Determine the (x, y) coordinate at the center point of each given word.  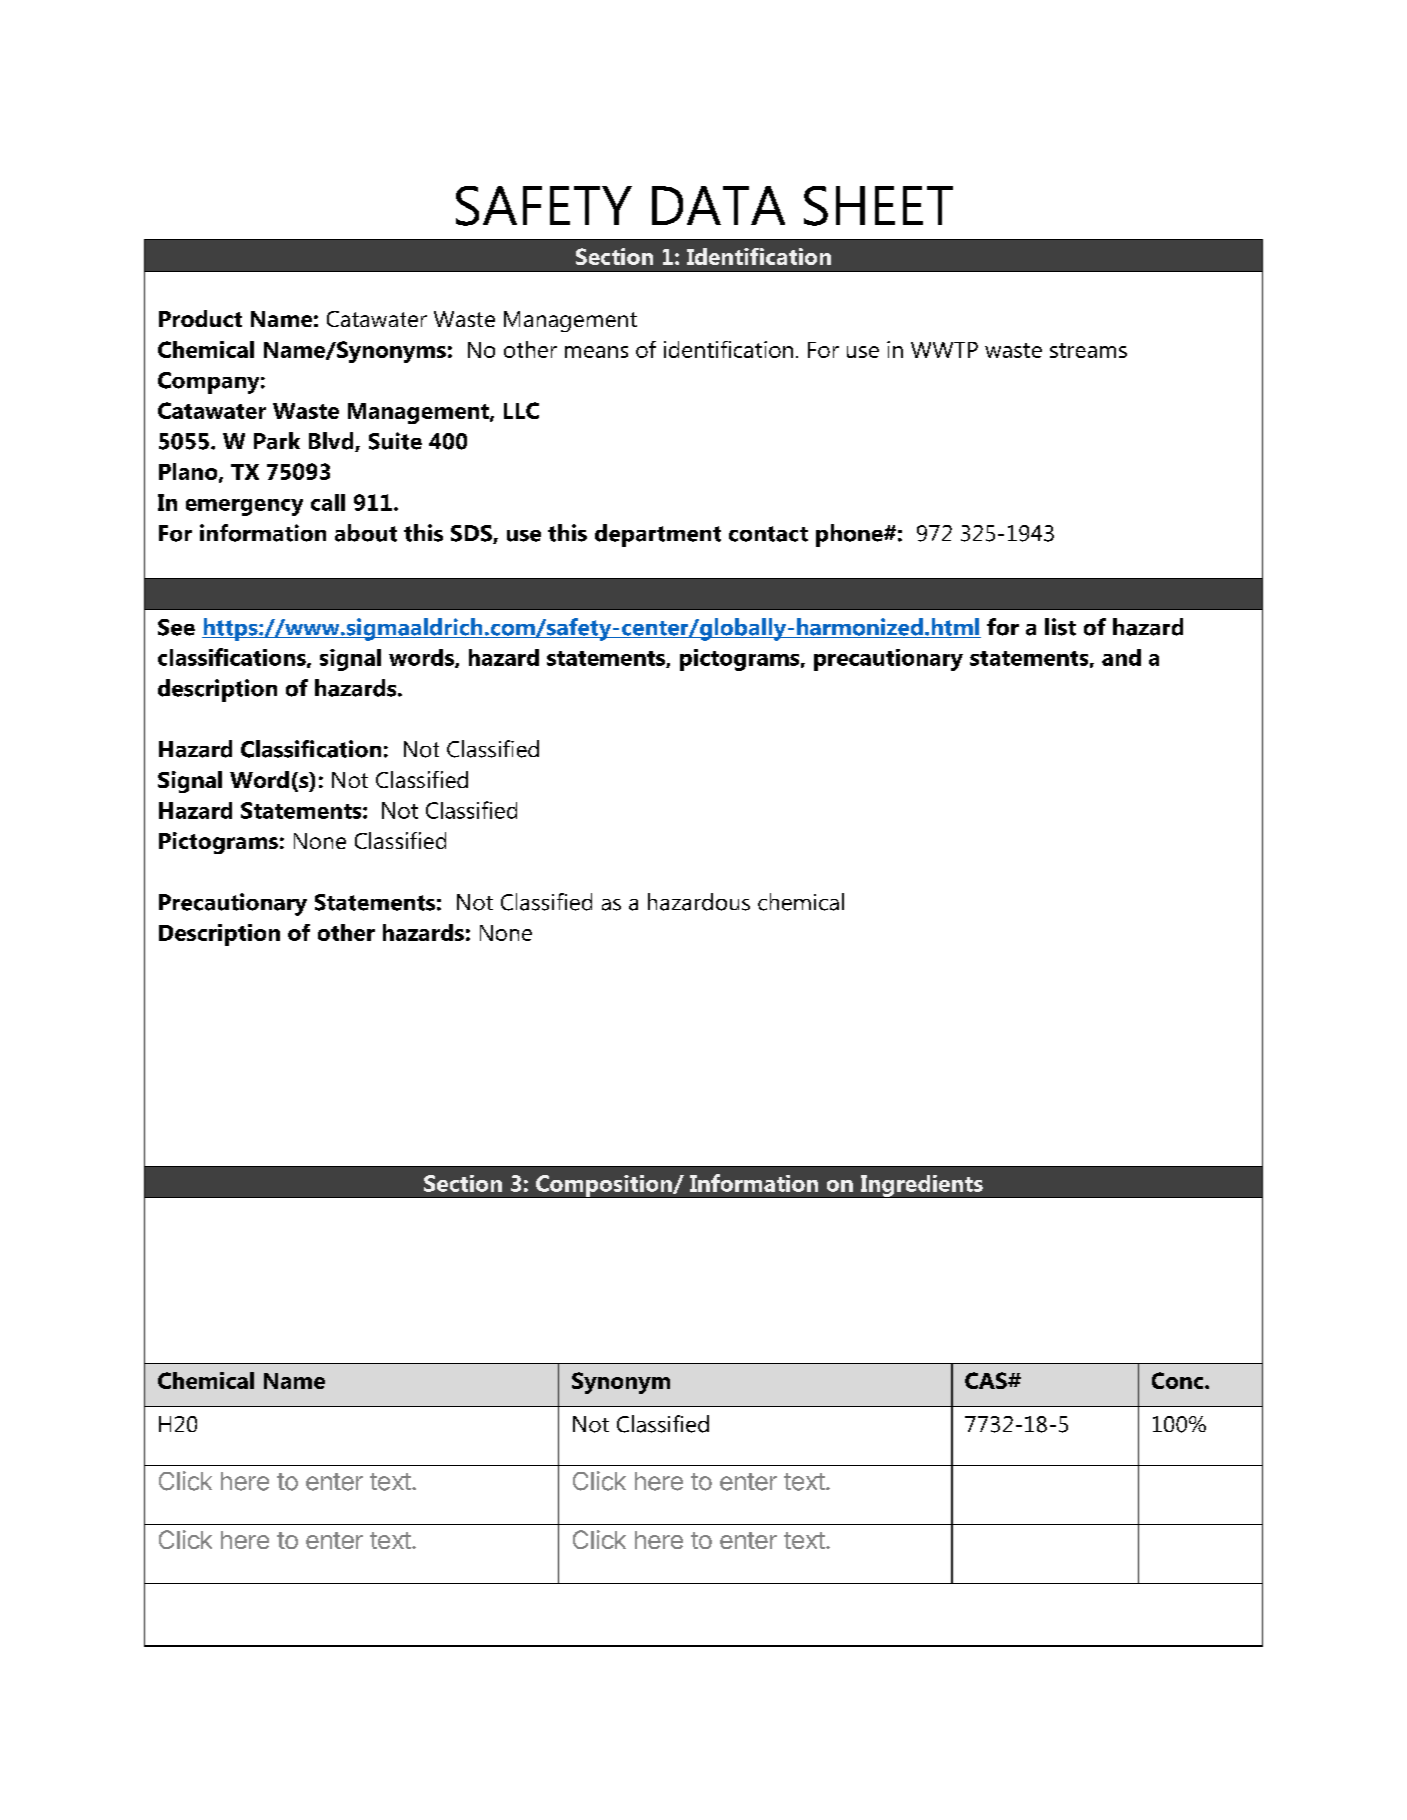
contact (768, 534)
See (176, 627)
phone (850, 535)
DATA (718, 205)
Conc (1179, 1380)
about (366, 533)
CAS (987, 1380)
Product (200, 318)
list (1060, 627)
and (1121, 657)
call (328, 502)
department (658, 535)
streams (1088, 350)
